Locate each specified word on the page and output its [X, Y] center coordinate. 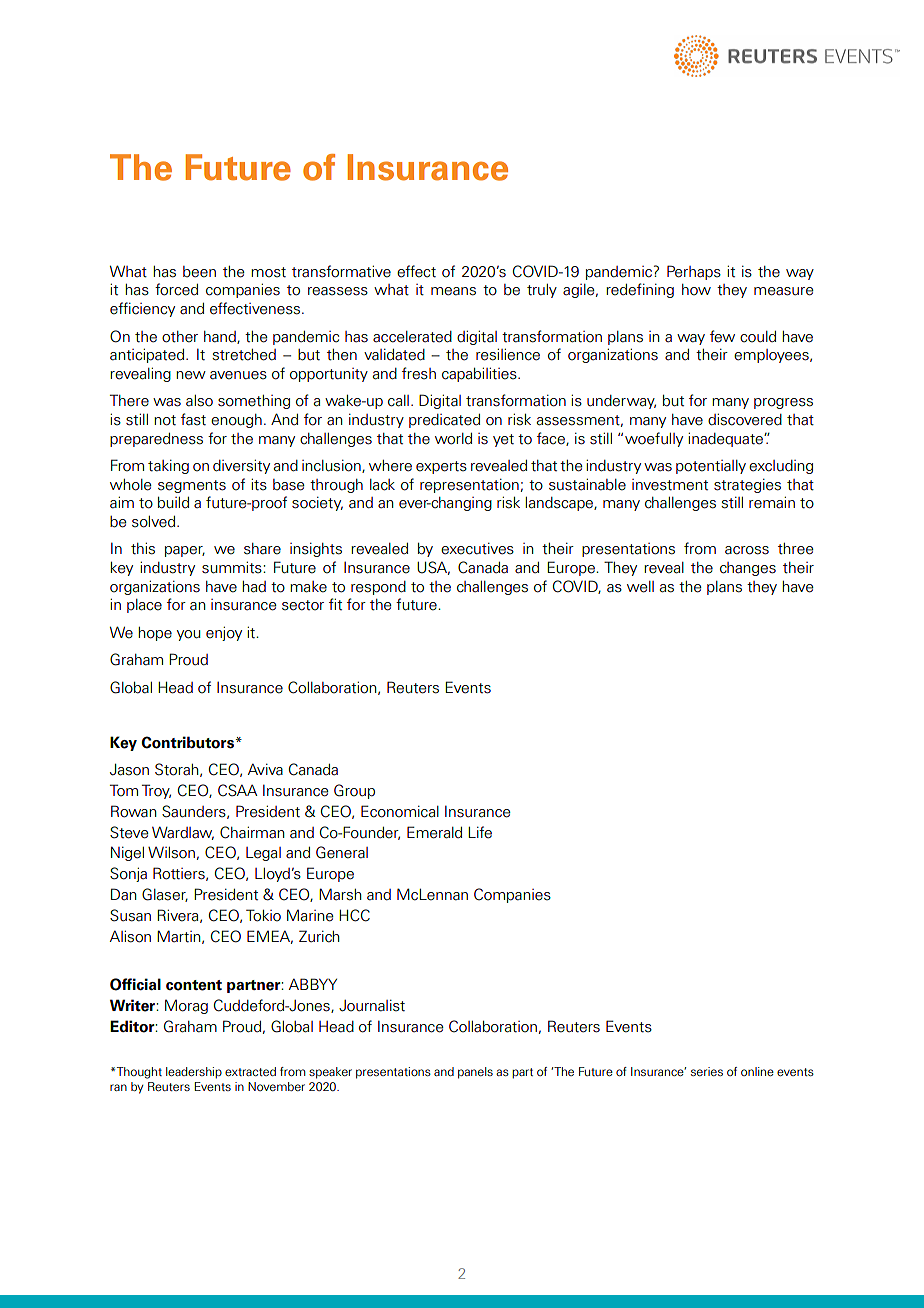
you [189, 635]
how [696, 290]
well [640, 587]
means [453, 291]
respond [378, 588]
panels [475, 1073]
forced [176, 289]
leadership [194, 1073]
